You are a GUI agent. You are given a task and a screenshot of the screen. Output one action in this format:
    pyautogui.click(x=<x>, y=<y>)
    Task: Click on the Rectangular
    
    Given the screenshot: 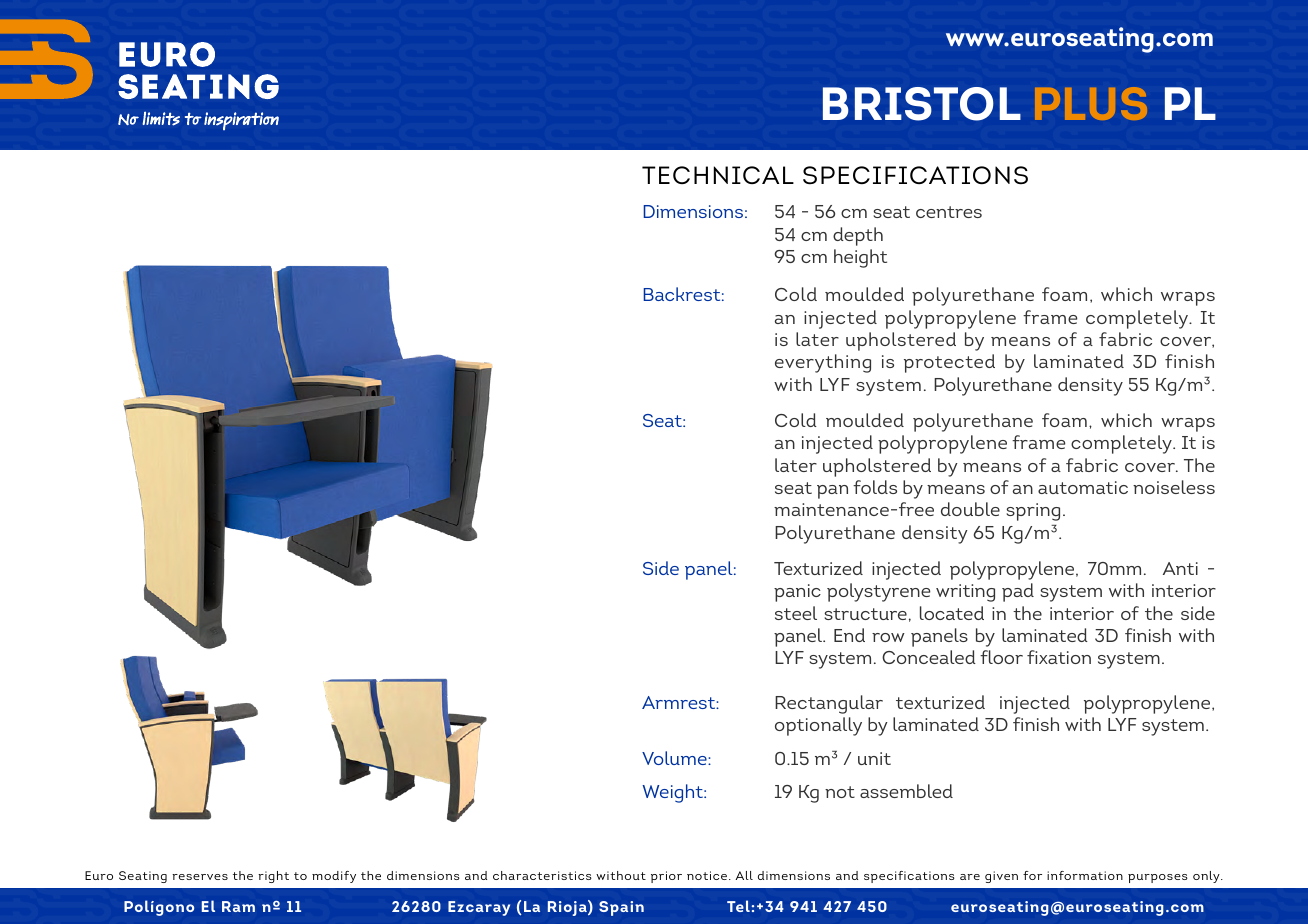 What is the action you would take?
    pyautogui.click(x=829, y=704)
